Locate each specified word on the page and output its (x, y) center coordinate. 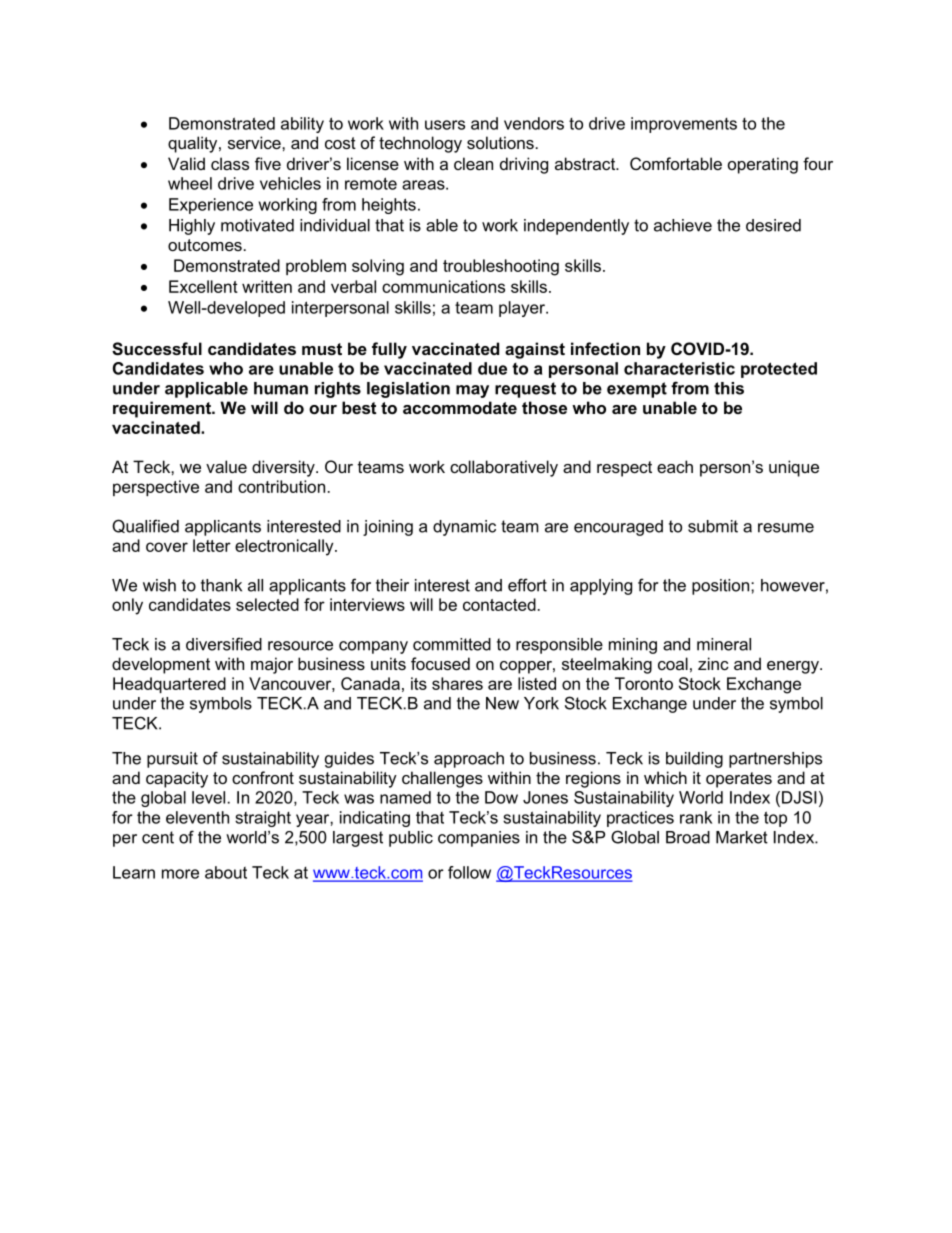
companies (479, 839)
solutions (500, 142)
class (230, 163)
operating (763, 165)
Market (742, 837)
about (226, 872)
